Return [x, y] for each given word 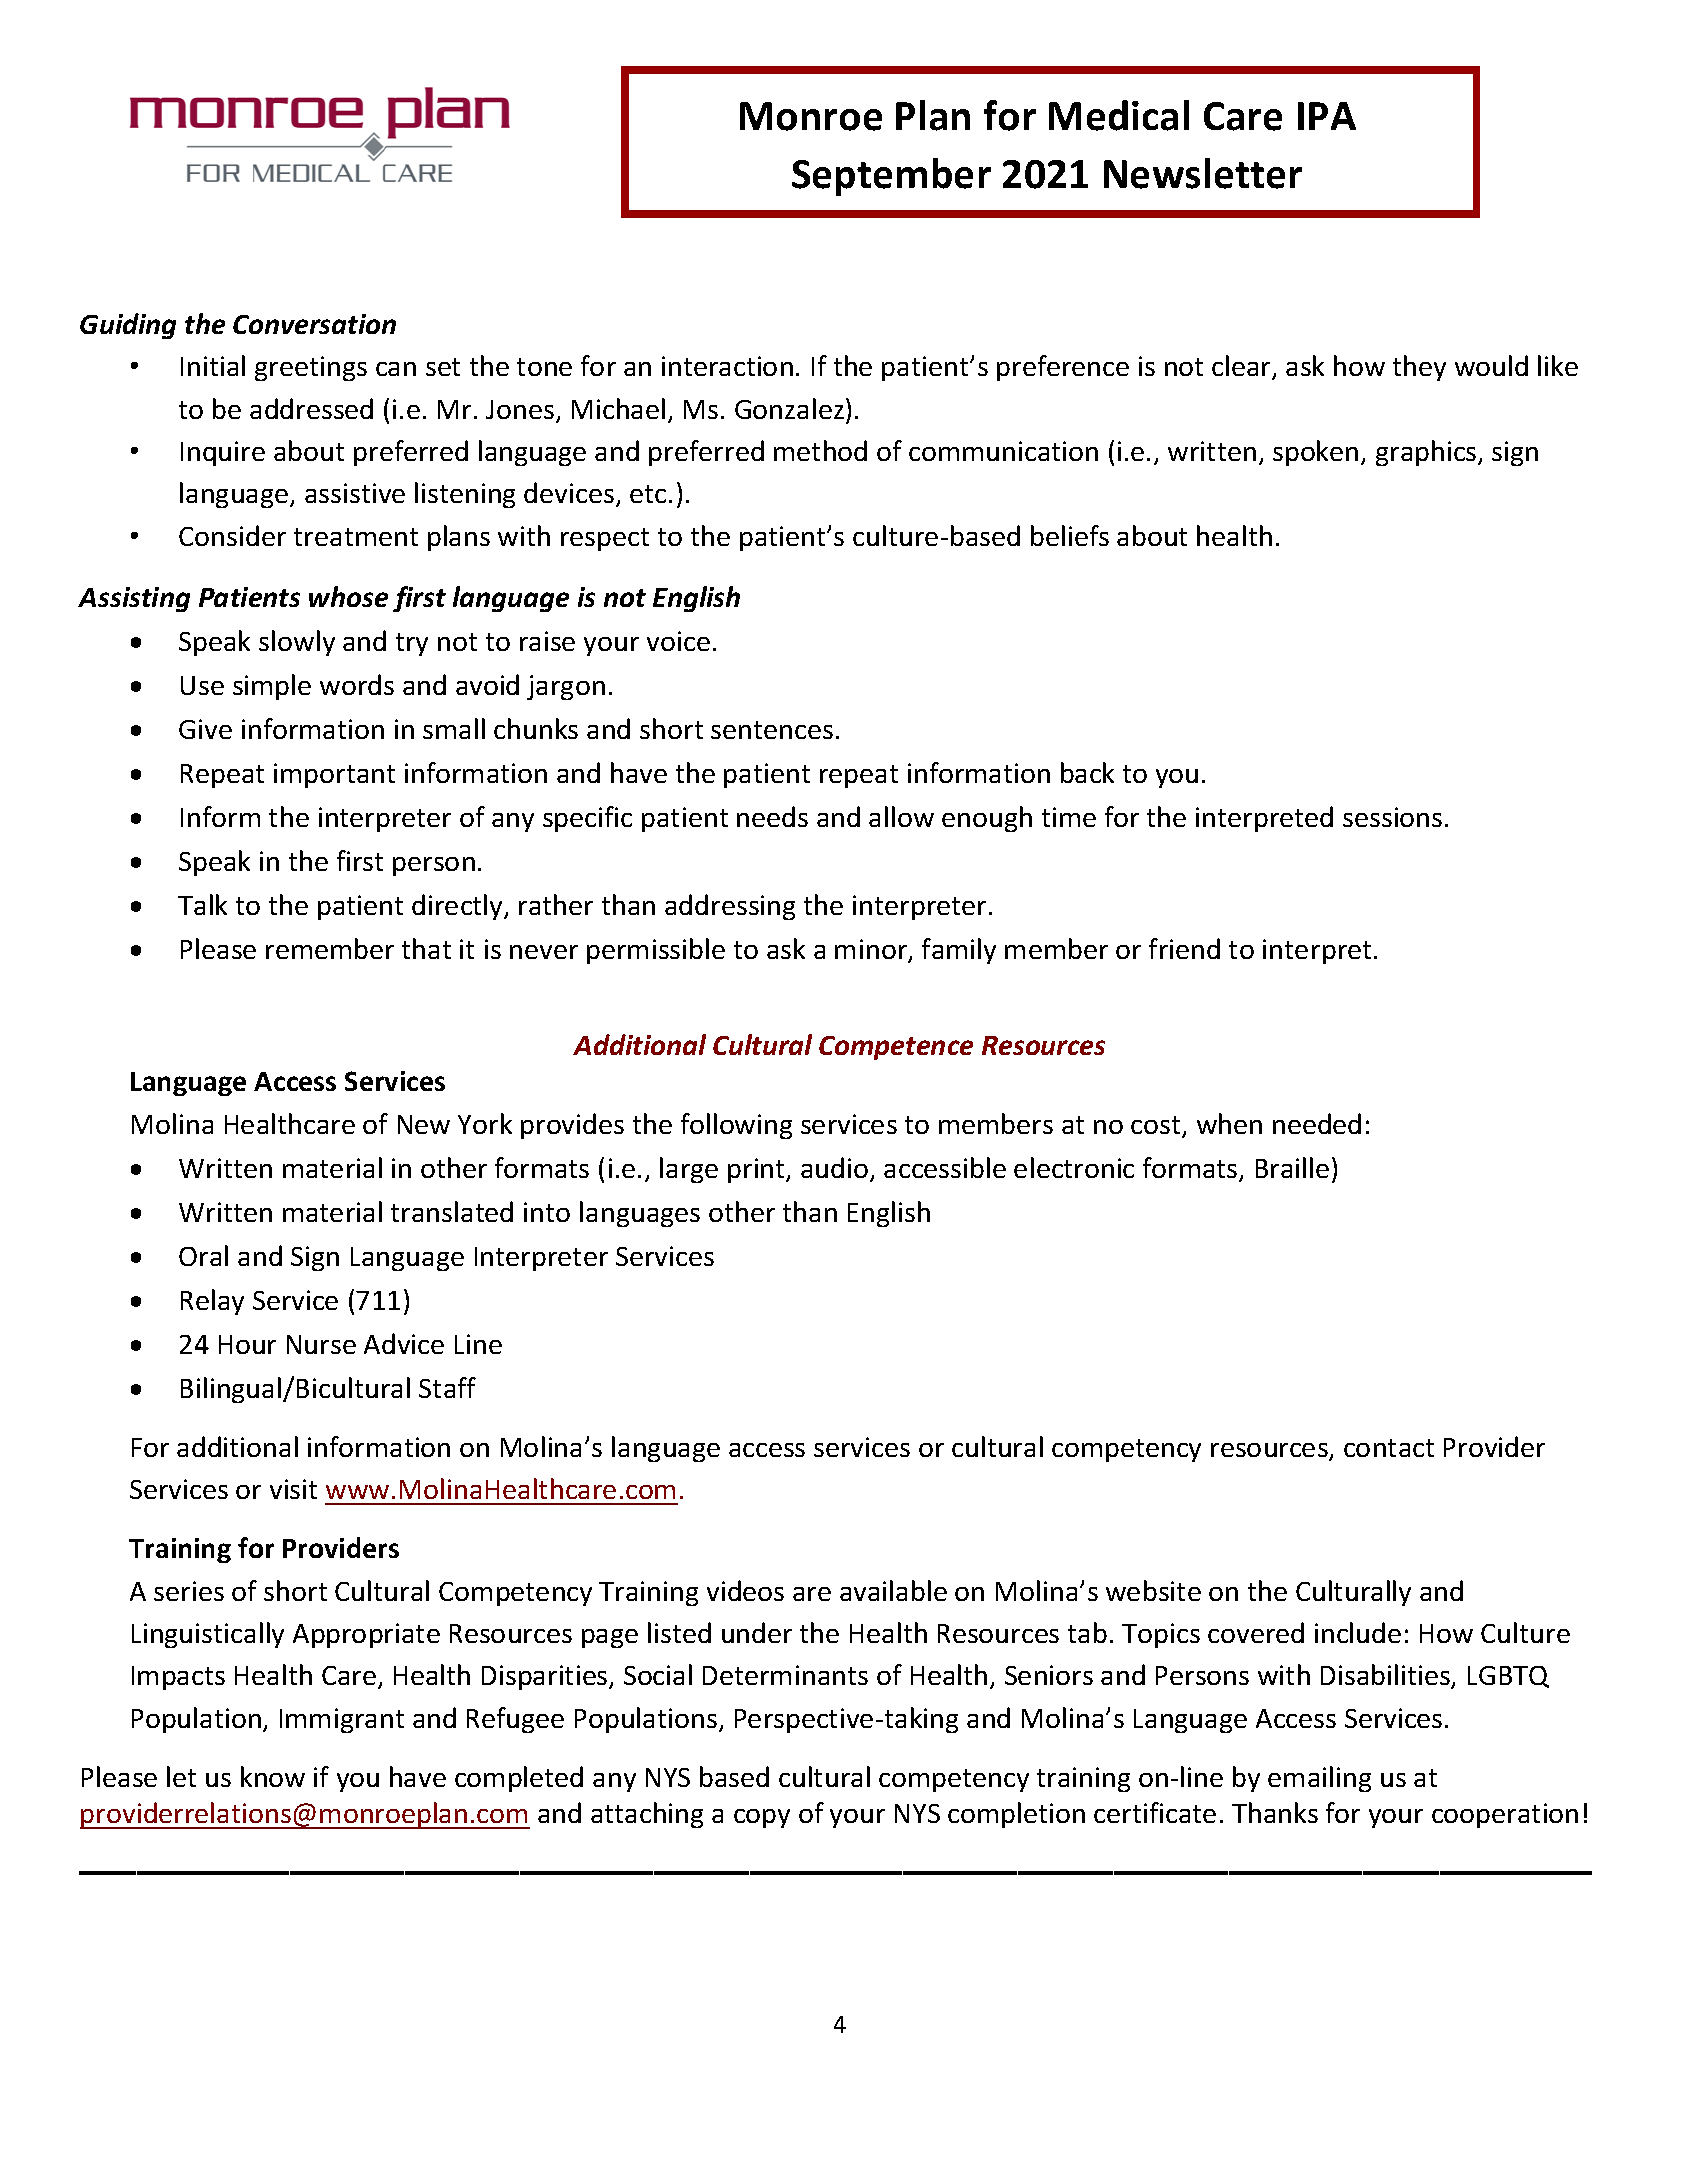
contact [1389, 1448]
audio [834, 1167]
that [426, 948]
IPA [1327, 116]
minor [872, 950]
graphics [1427, 453]
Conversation [314, 324]
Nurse [321, 1344]
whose [348, 596]
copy [762, 1818]
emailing [1319, 1779]
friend [1184, 948]
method [820, 450]
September [891, 177]
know [273, 1776]
